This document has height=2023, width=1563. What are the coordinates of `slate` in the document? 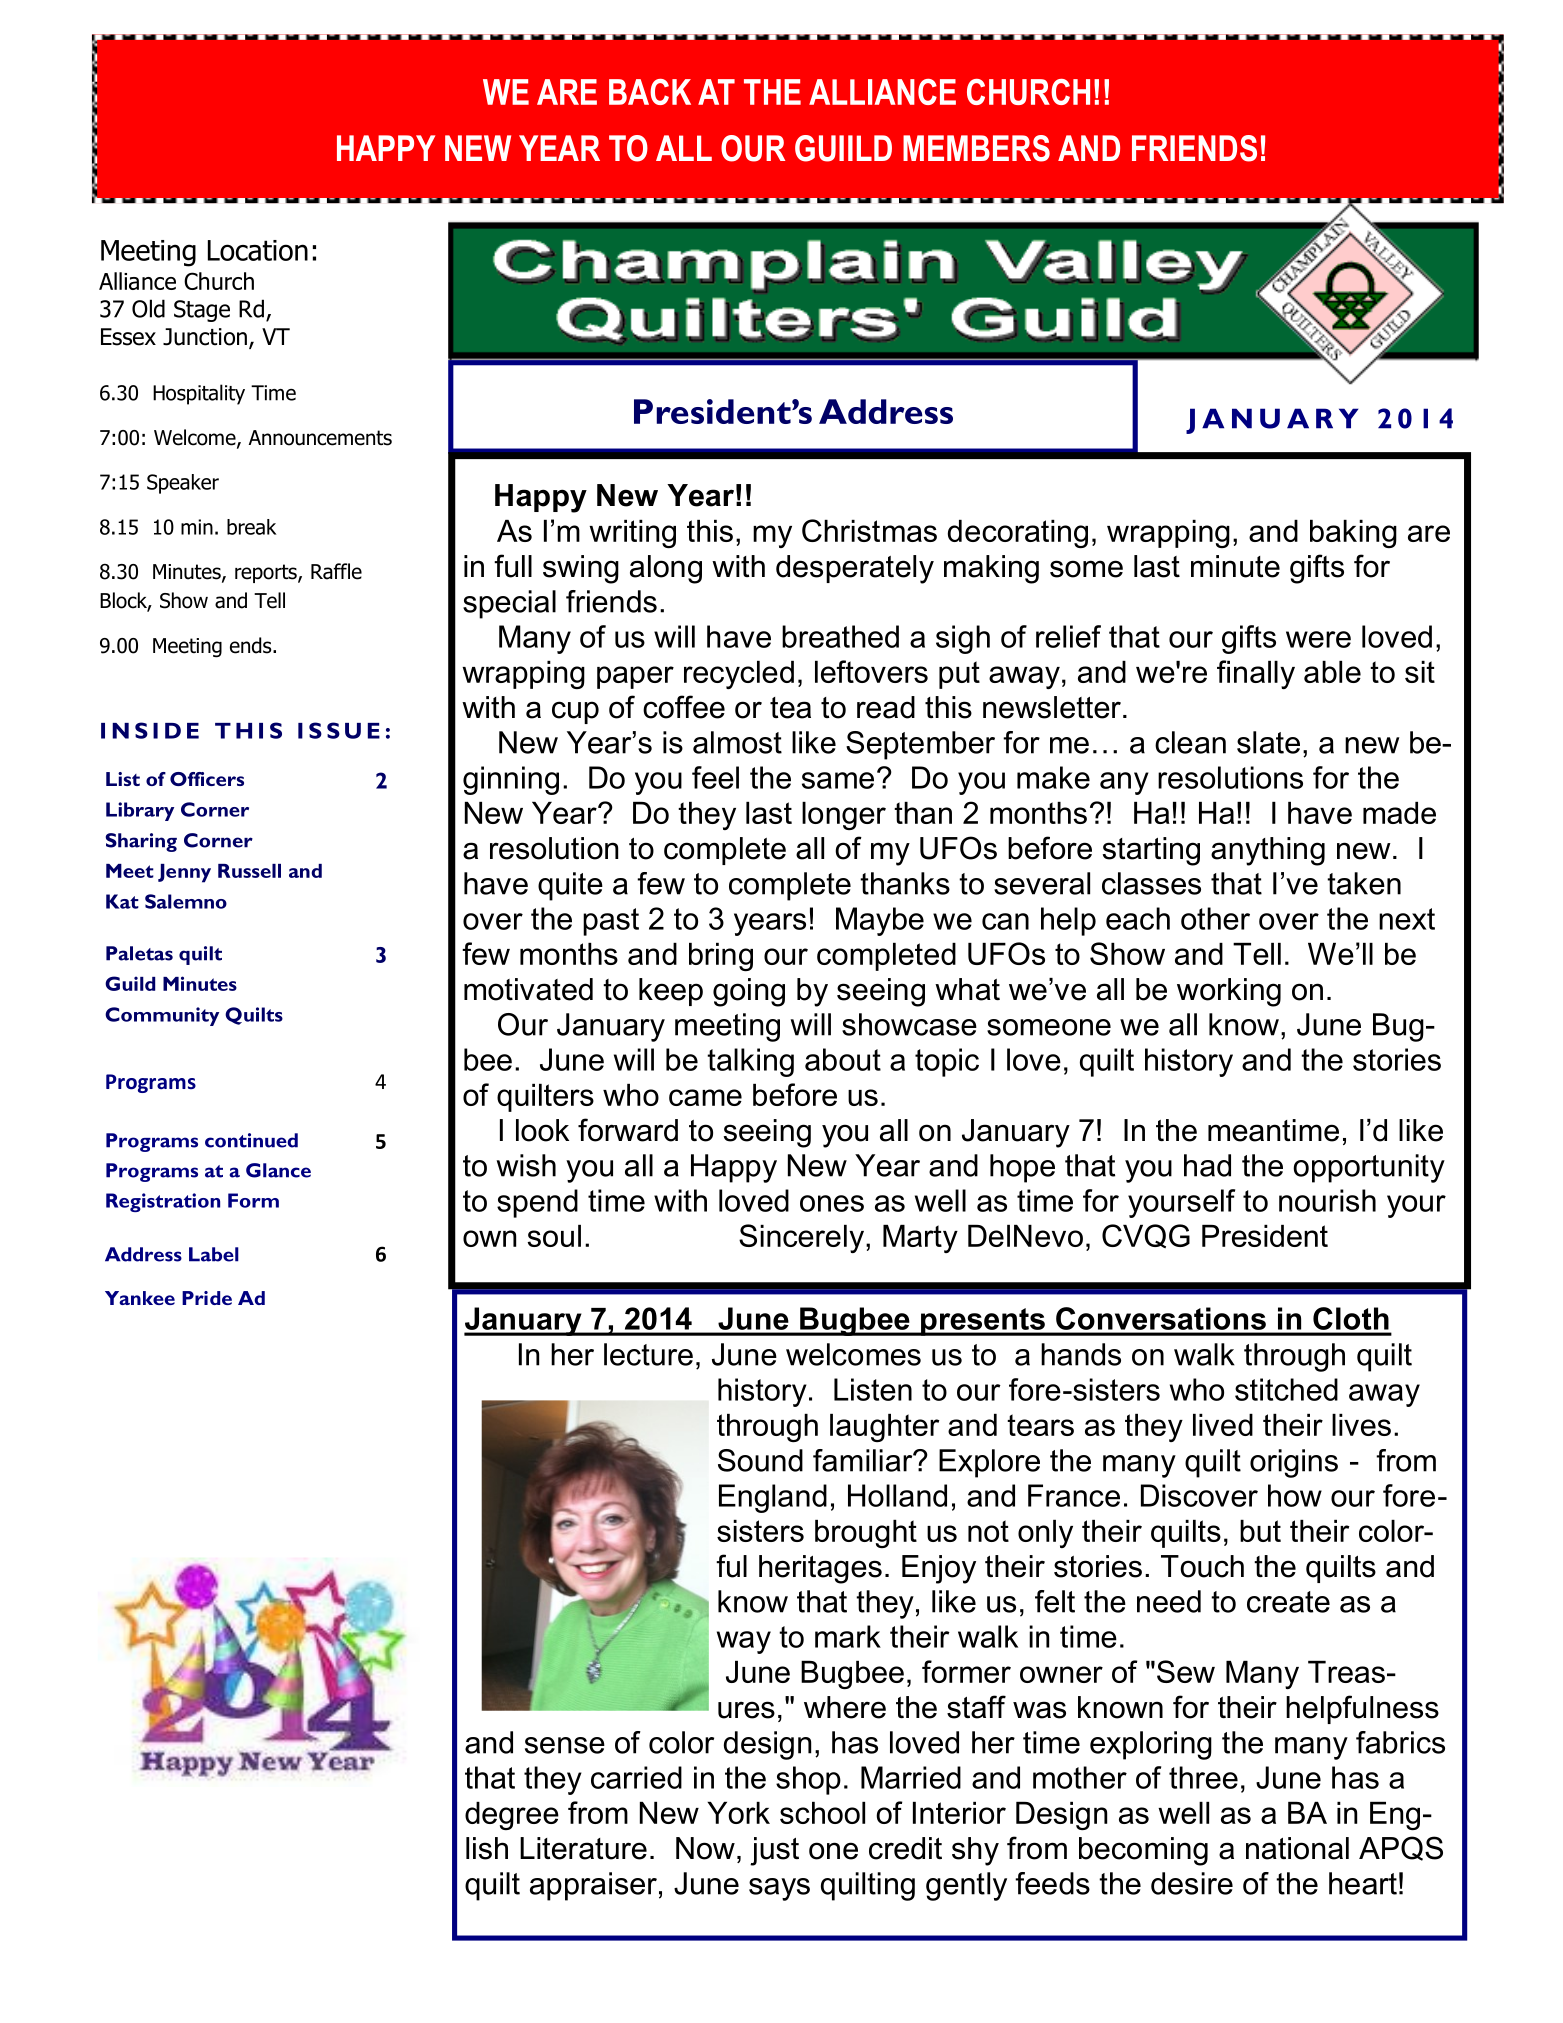 It's located at (1268, 742).
